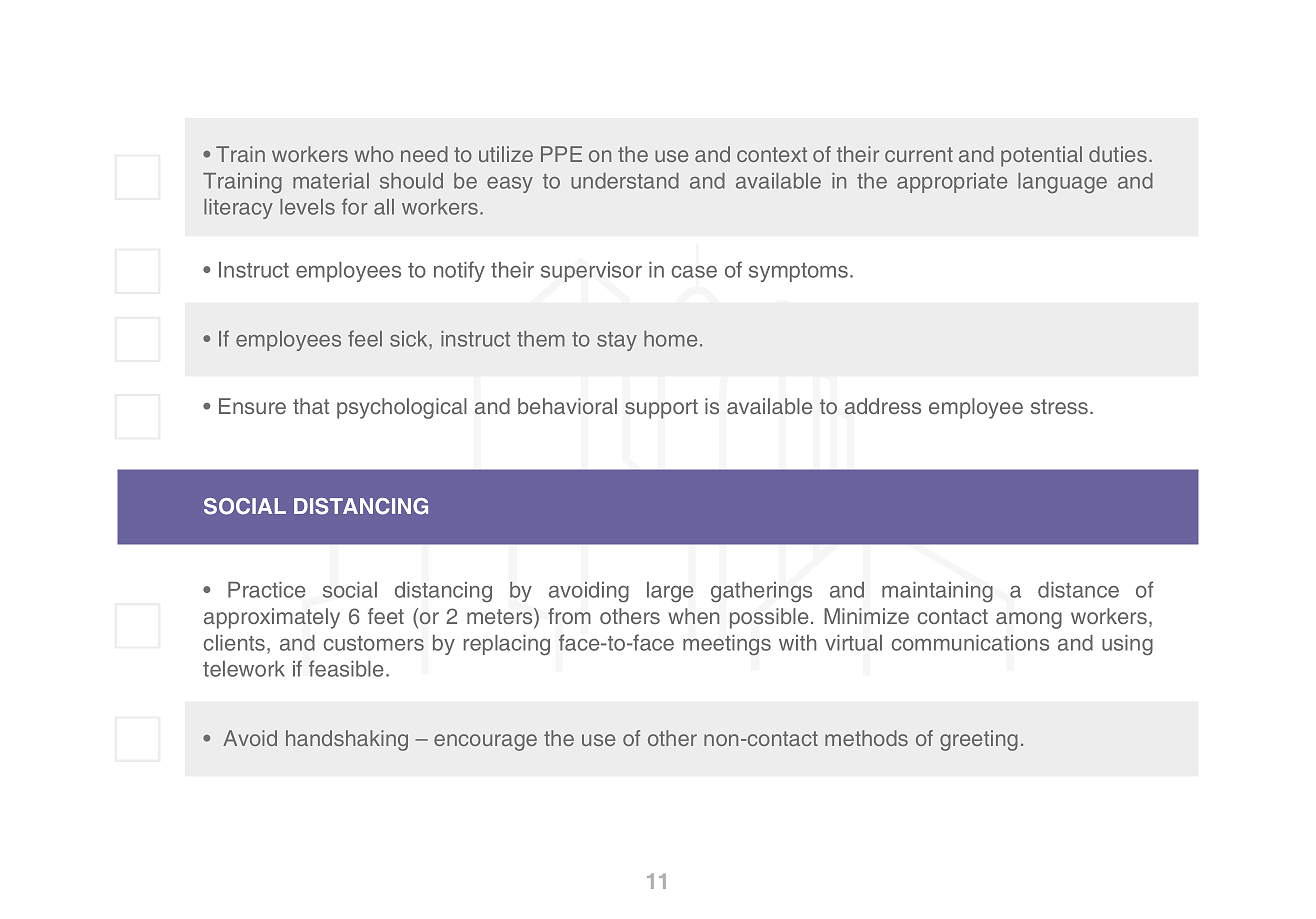 Image resolution: width=1316 pixels, height=919 pixels. Describe the element at coordinates (866, 738) in the screenshot. I see `methods` at that location.
